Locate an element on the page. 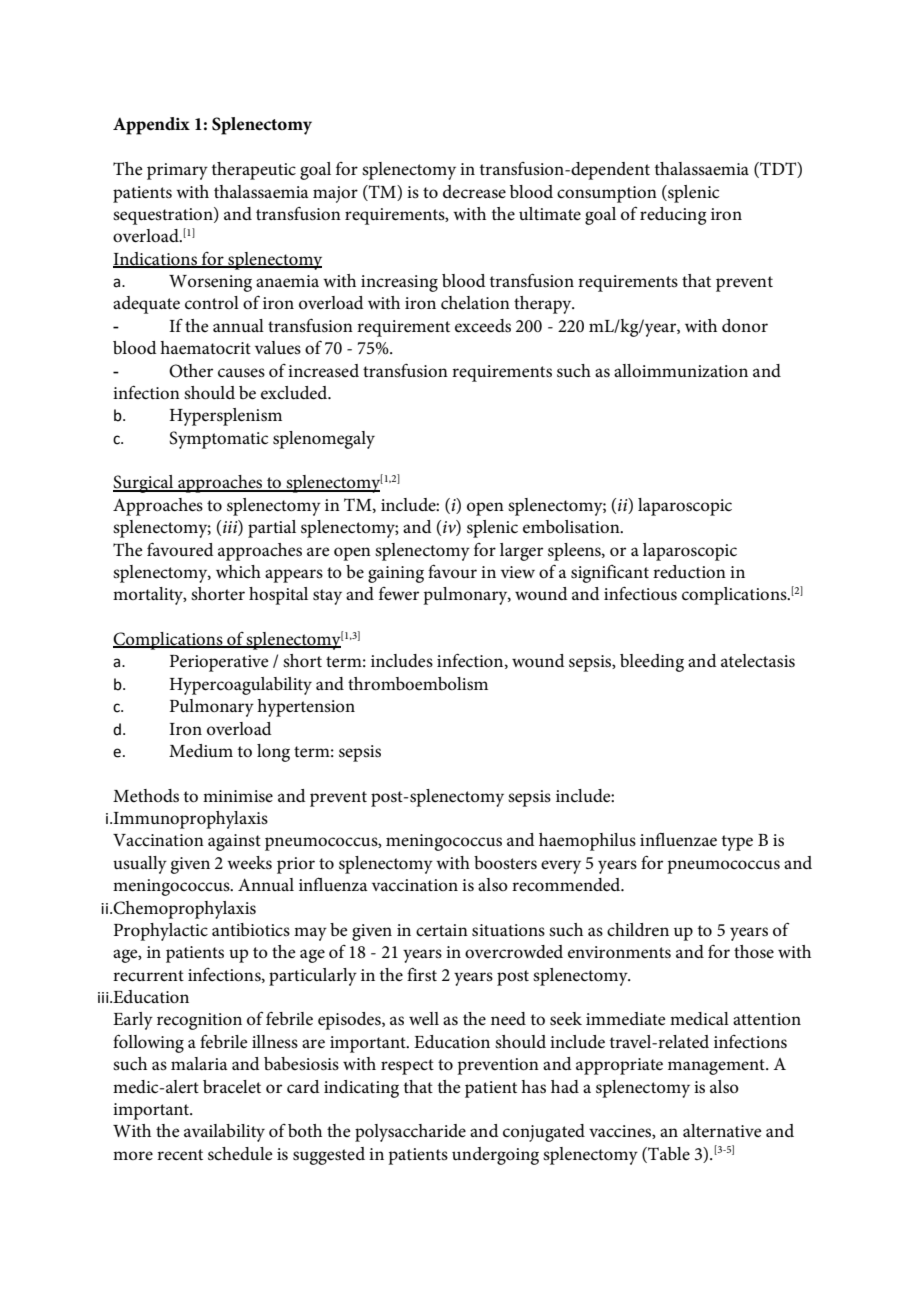  polysaccharide is located at coordinates (410, 1133).
